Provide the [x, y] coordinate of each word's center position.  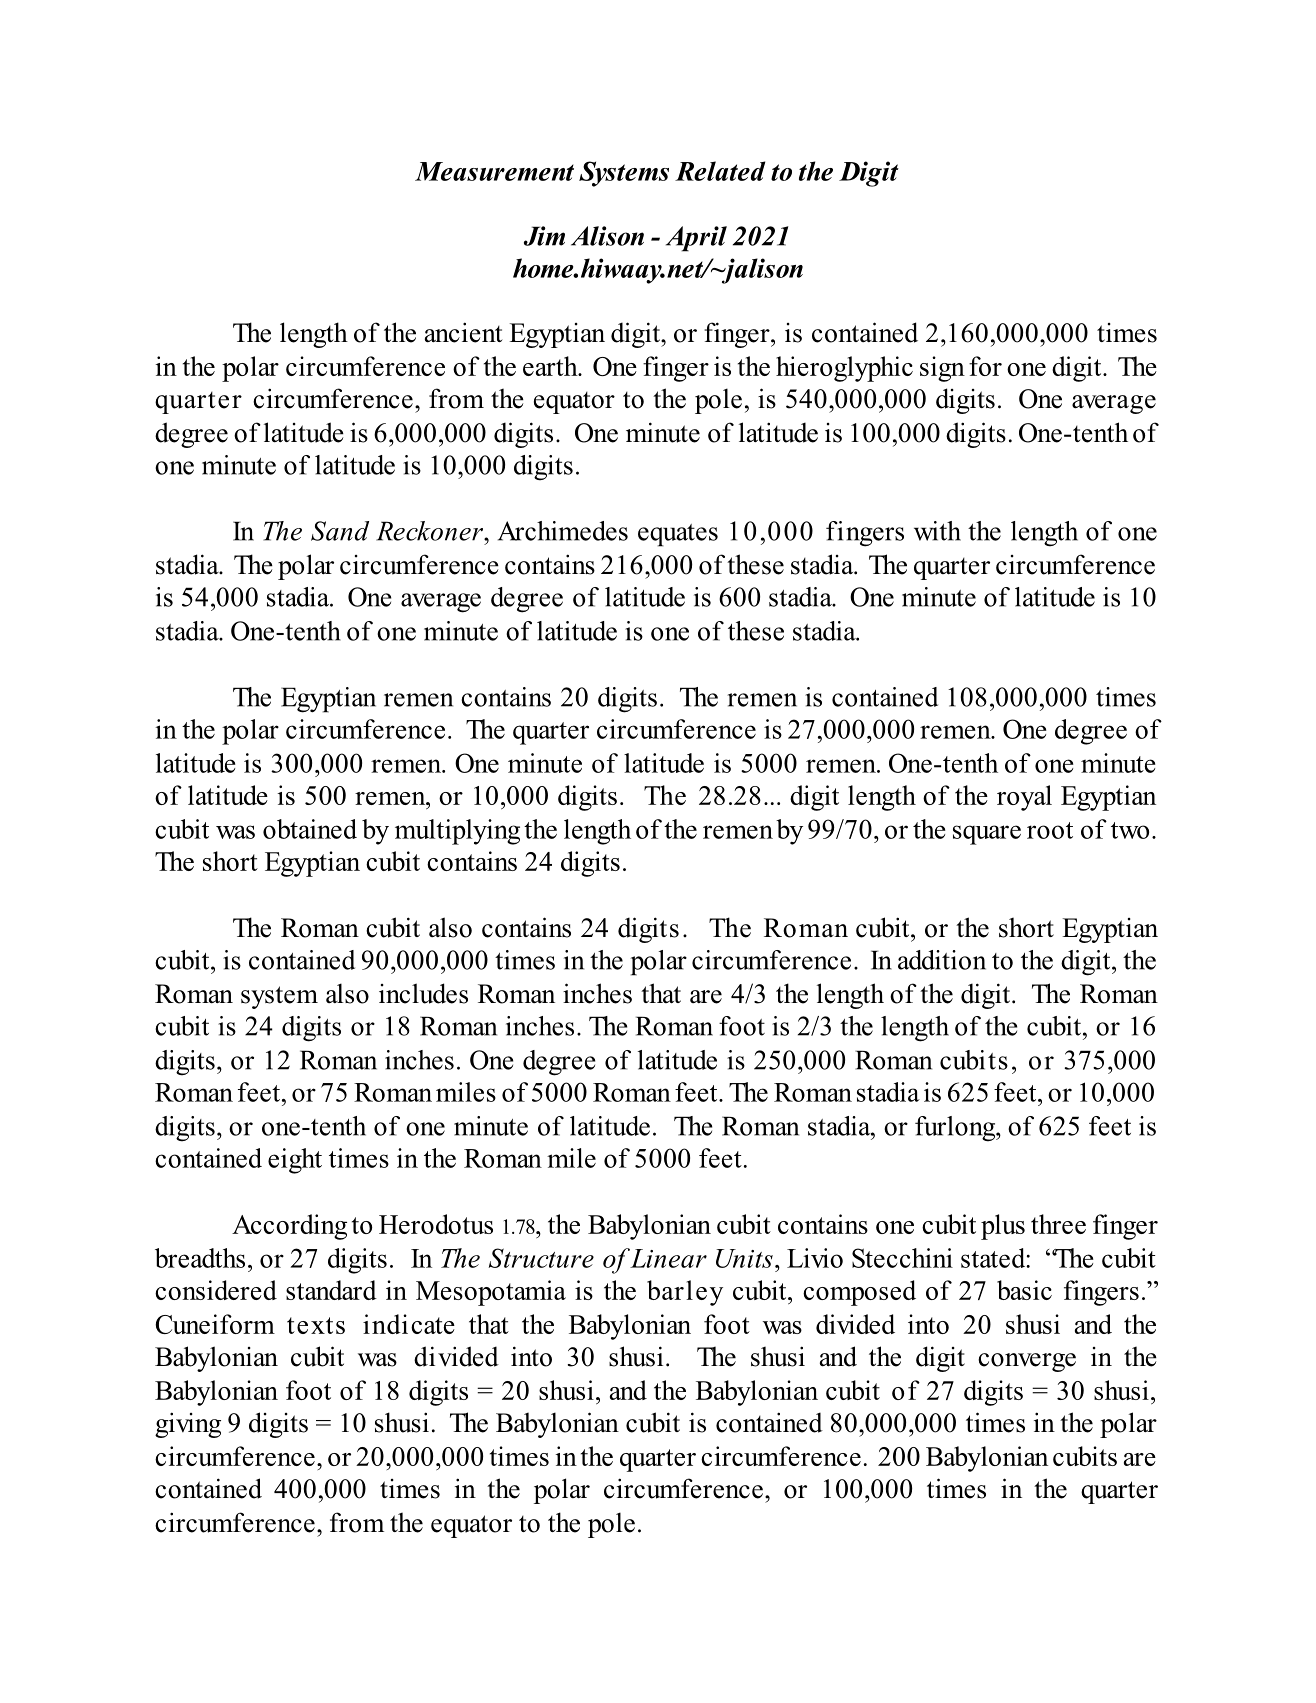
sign [942, 369]
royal [1024, 798]
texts [316, 1325]
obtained [310, 829]
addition [942, 960]
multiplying [457, 832]
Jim [544, 236]
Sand [340, 531]
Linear [668, 1258]
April [696, 239]
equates [678, 535]
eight [295, 1161]
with [937, 531]
